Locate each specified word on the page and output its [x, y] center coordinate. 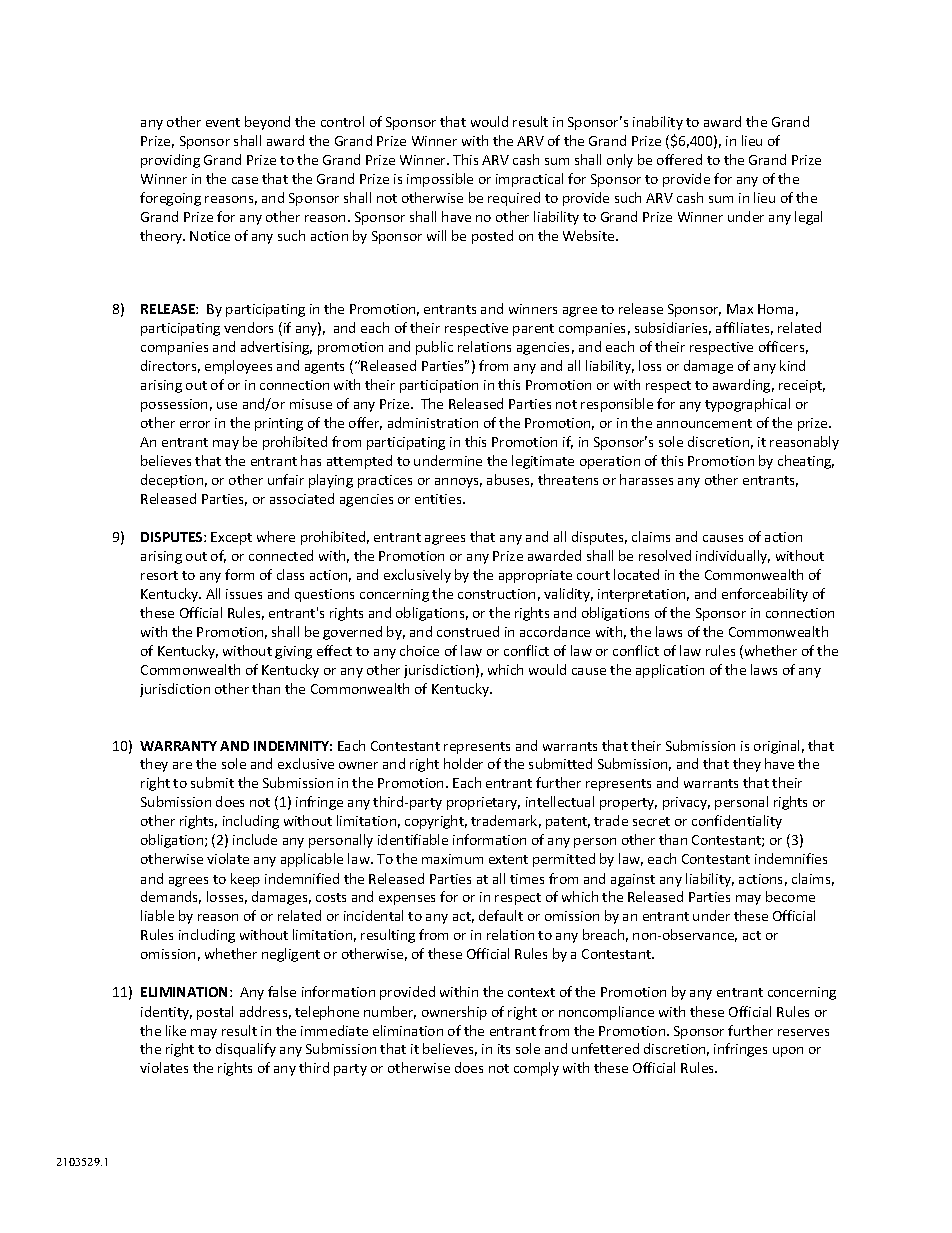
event [223, 122]
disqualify [246, 1050]
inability [658, 123]
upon [788, 1052]
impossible [440, 180]
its [504, 1049]
